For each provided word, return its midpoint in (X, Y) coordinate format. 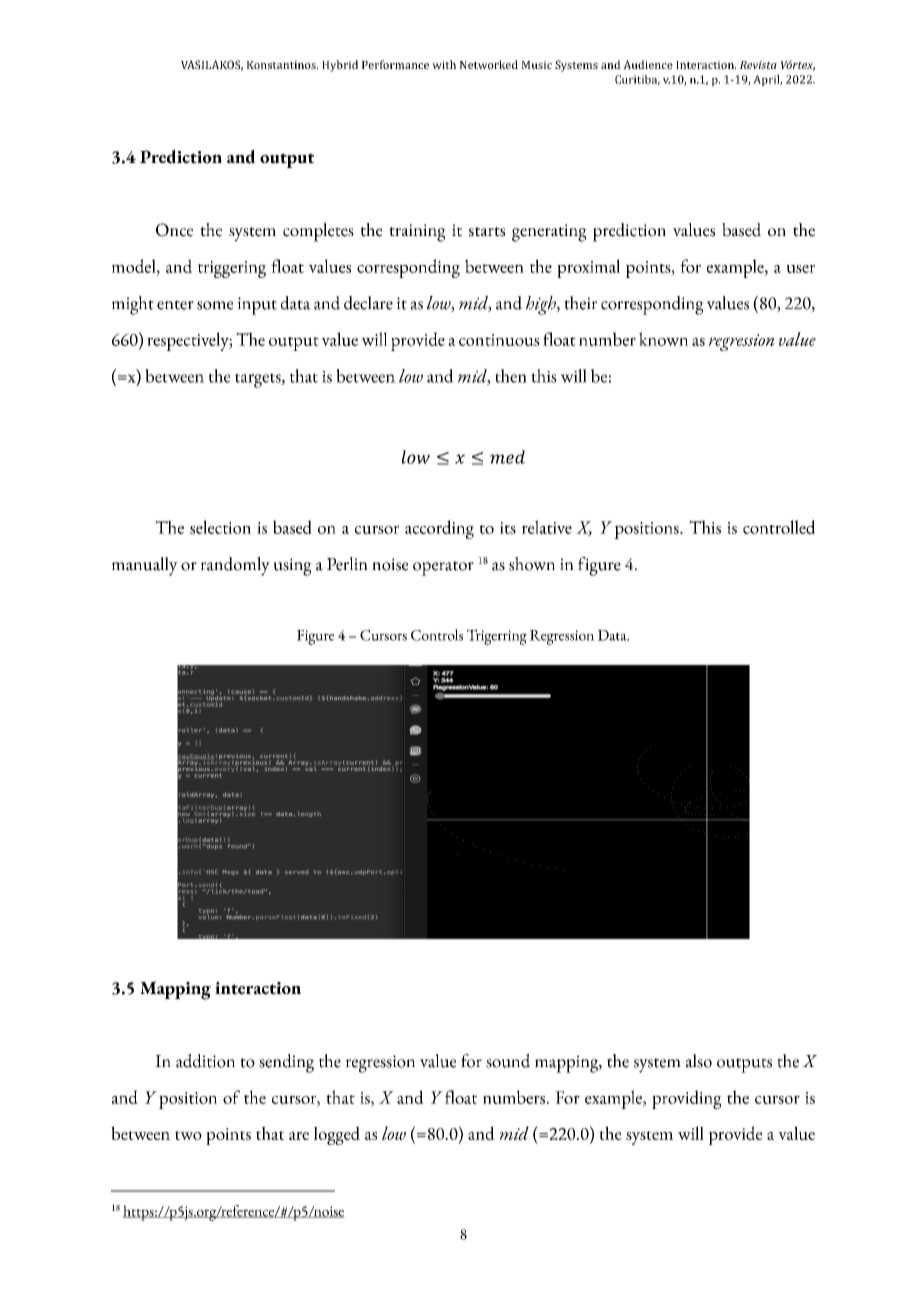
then (511, 376)
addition (205, 1061)
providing (687, 1099)
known (663, 339)
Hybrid (340, 66)
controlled (779, 527)
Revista (758, 65)
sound (508, 1061)
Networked (489, 64)
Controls (437, 635)
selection (220, 527)
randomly (235, 566)
